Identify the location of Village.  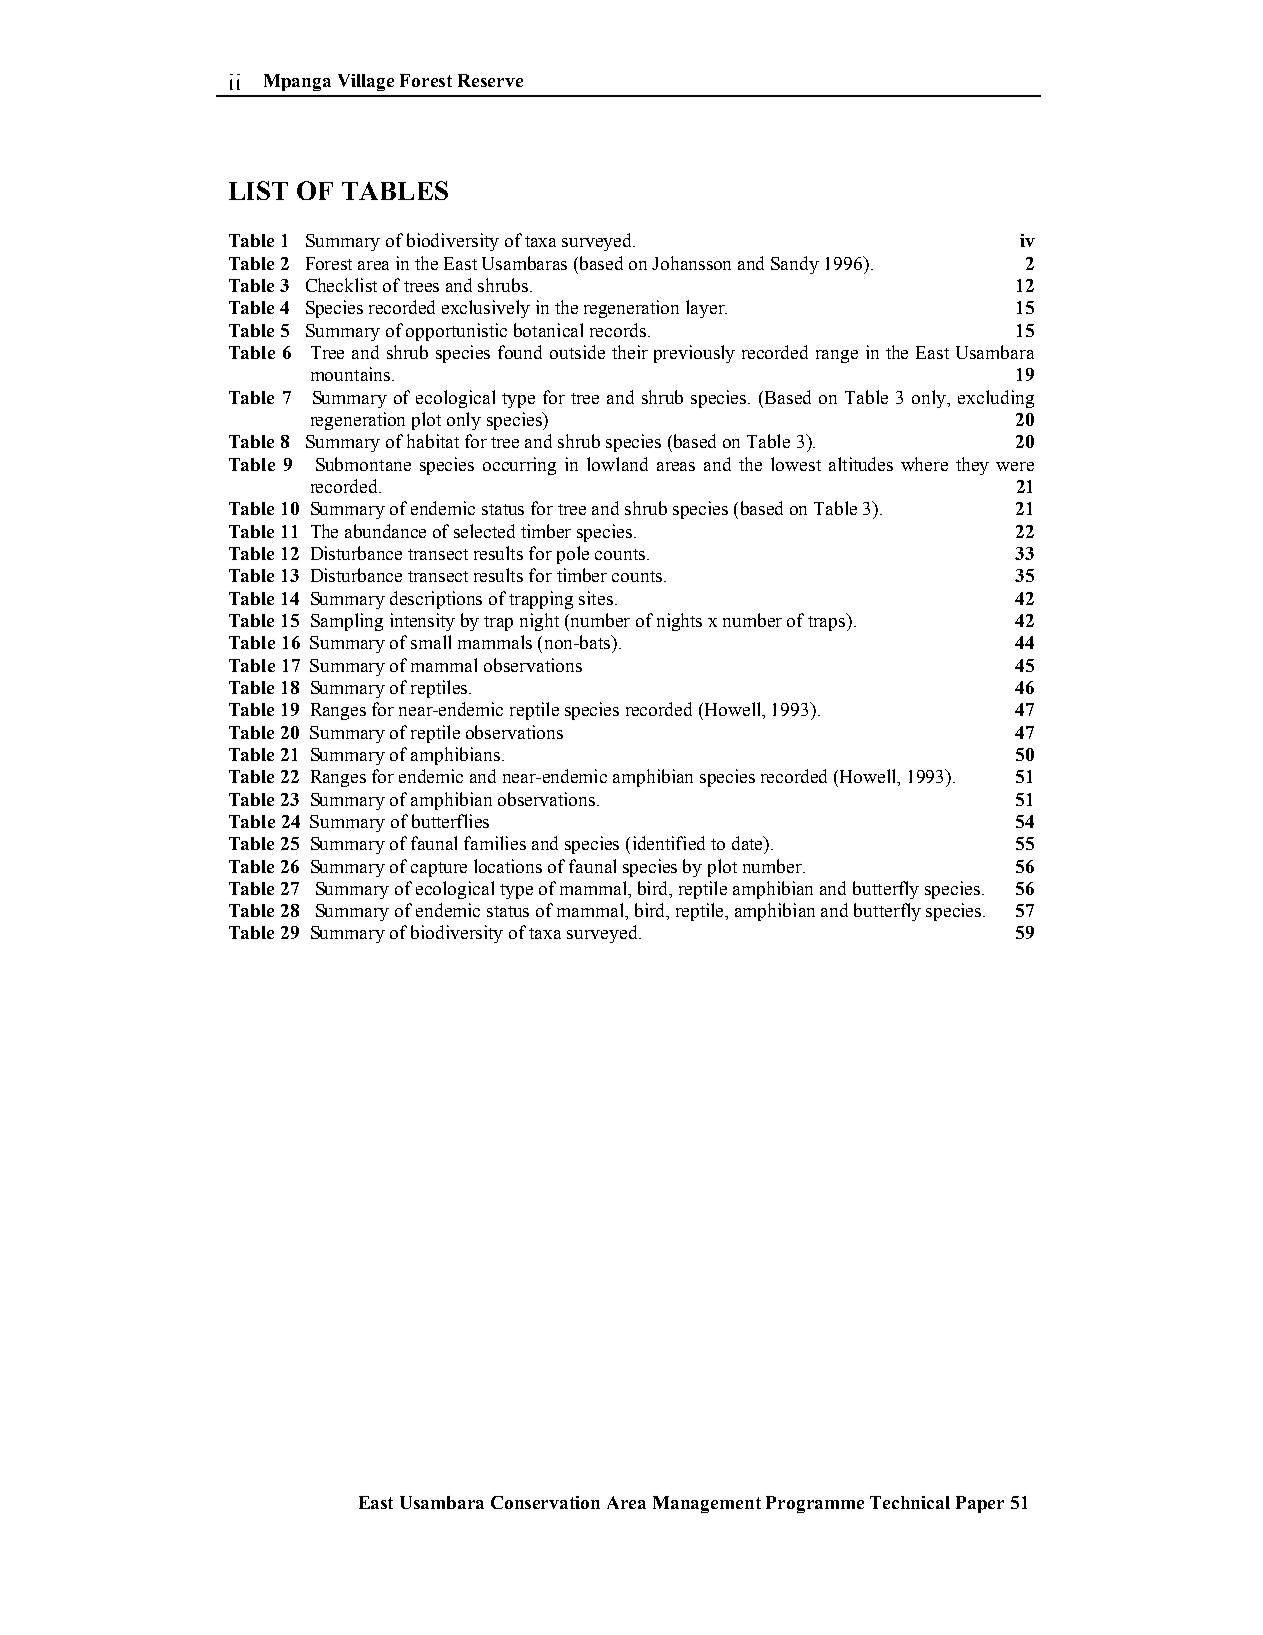
(366, 82).
